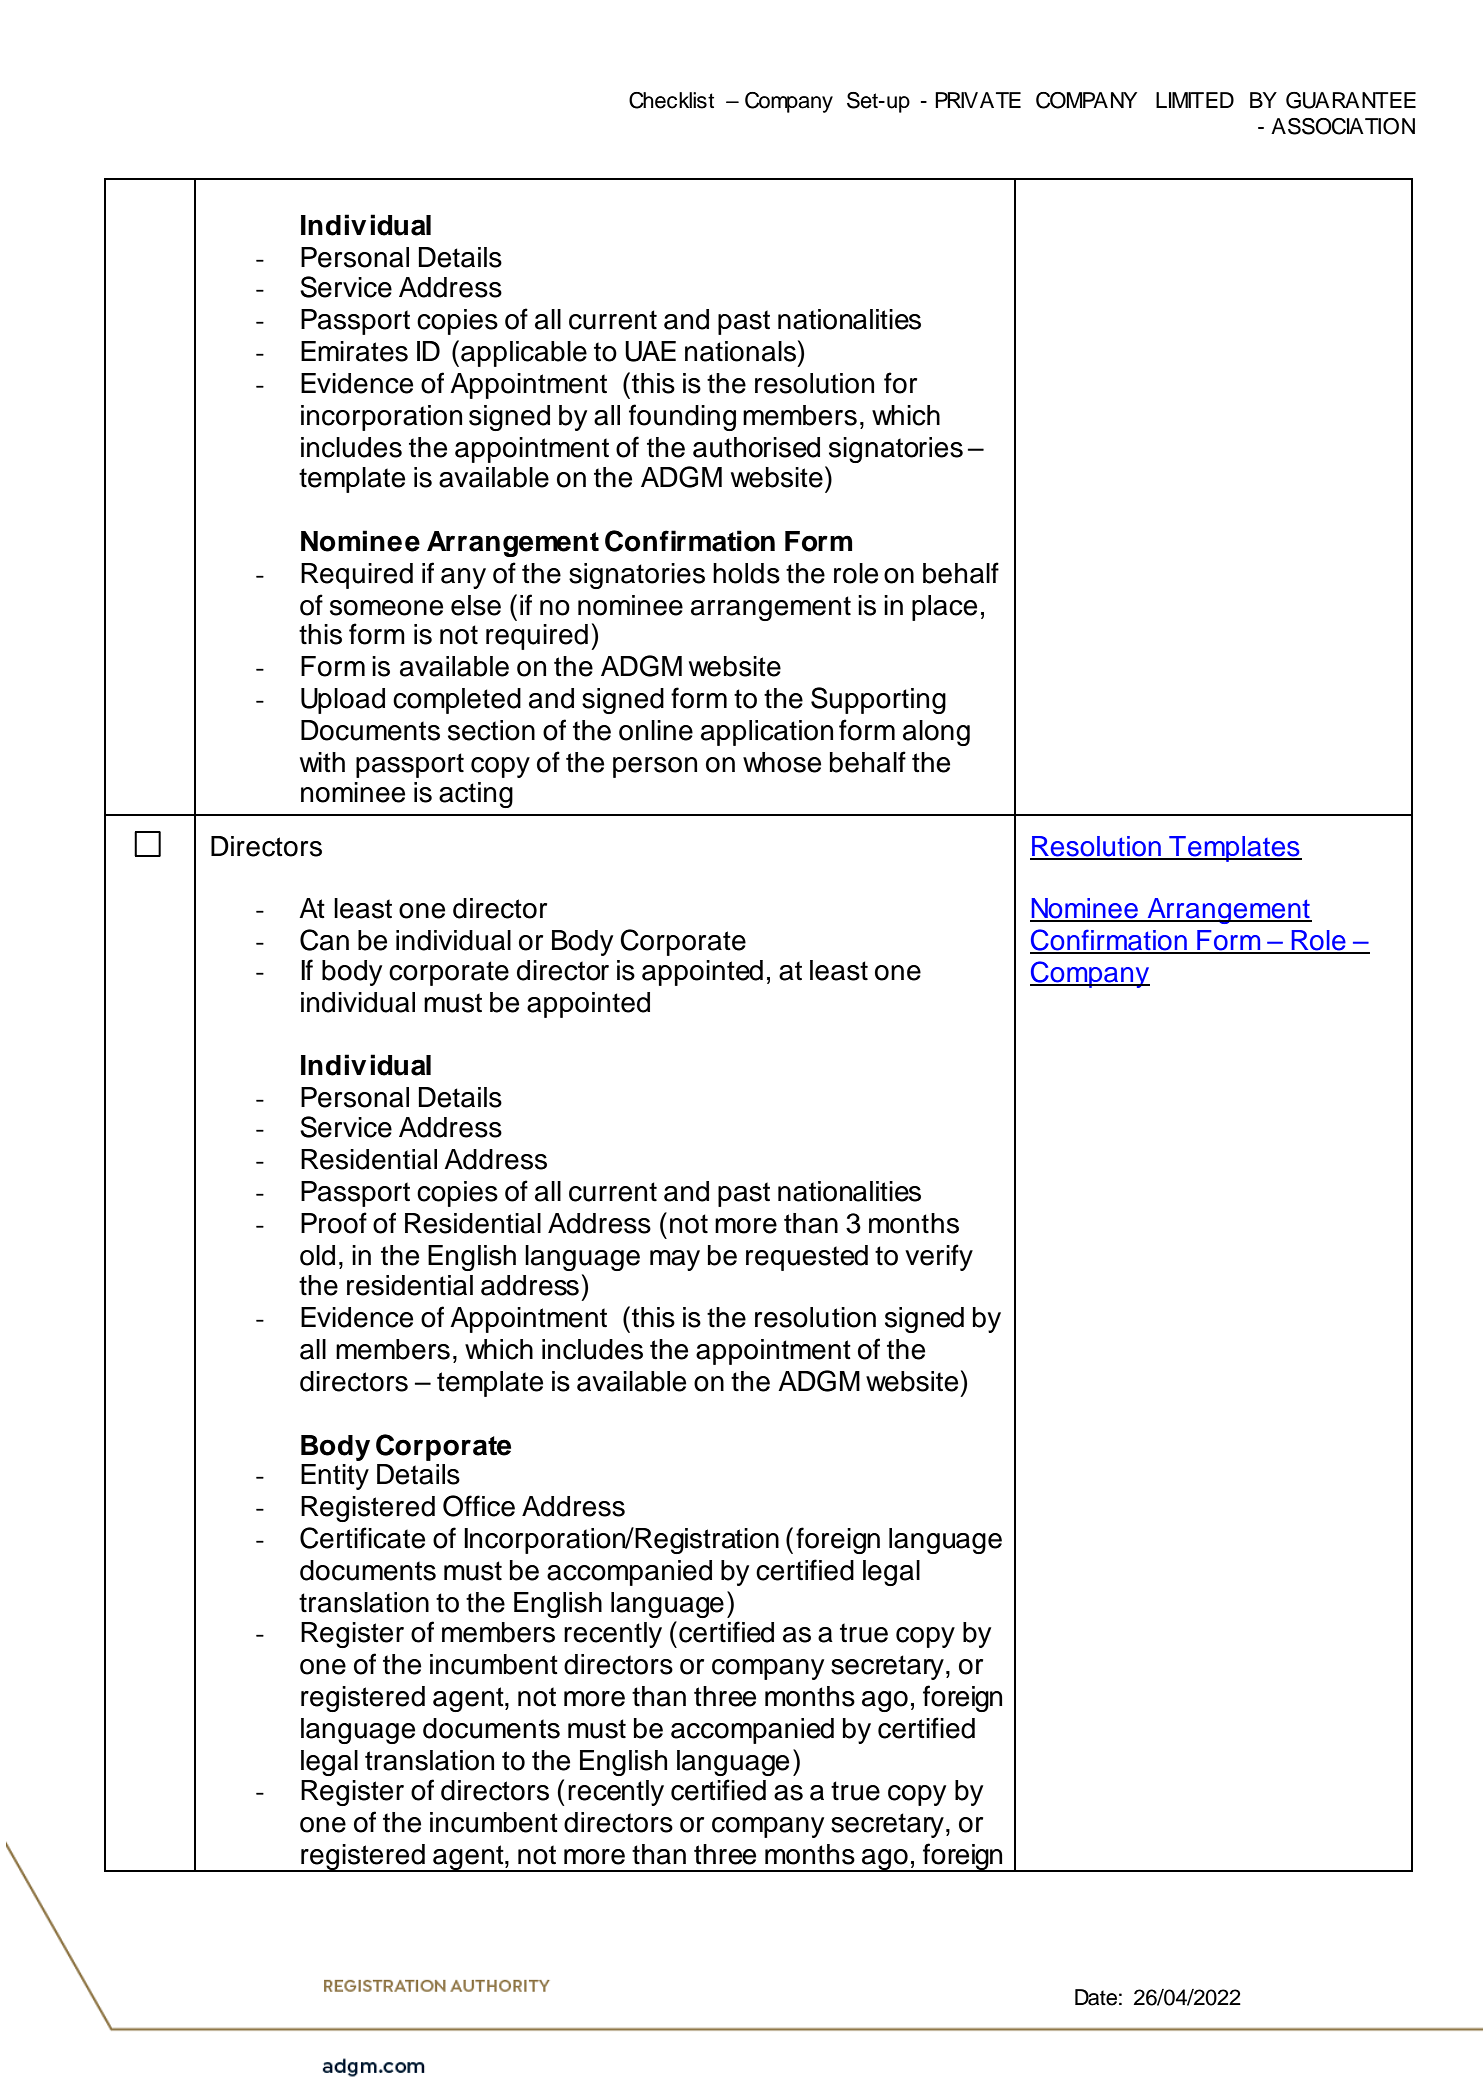 The image size is (1483, 2099). Describe the element at coordinates (939, 1257) in the document. I see `verify` at that location.
